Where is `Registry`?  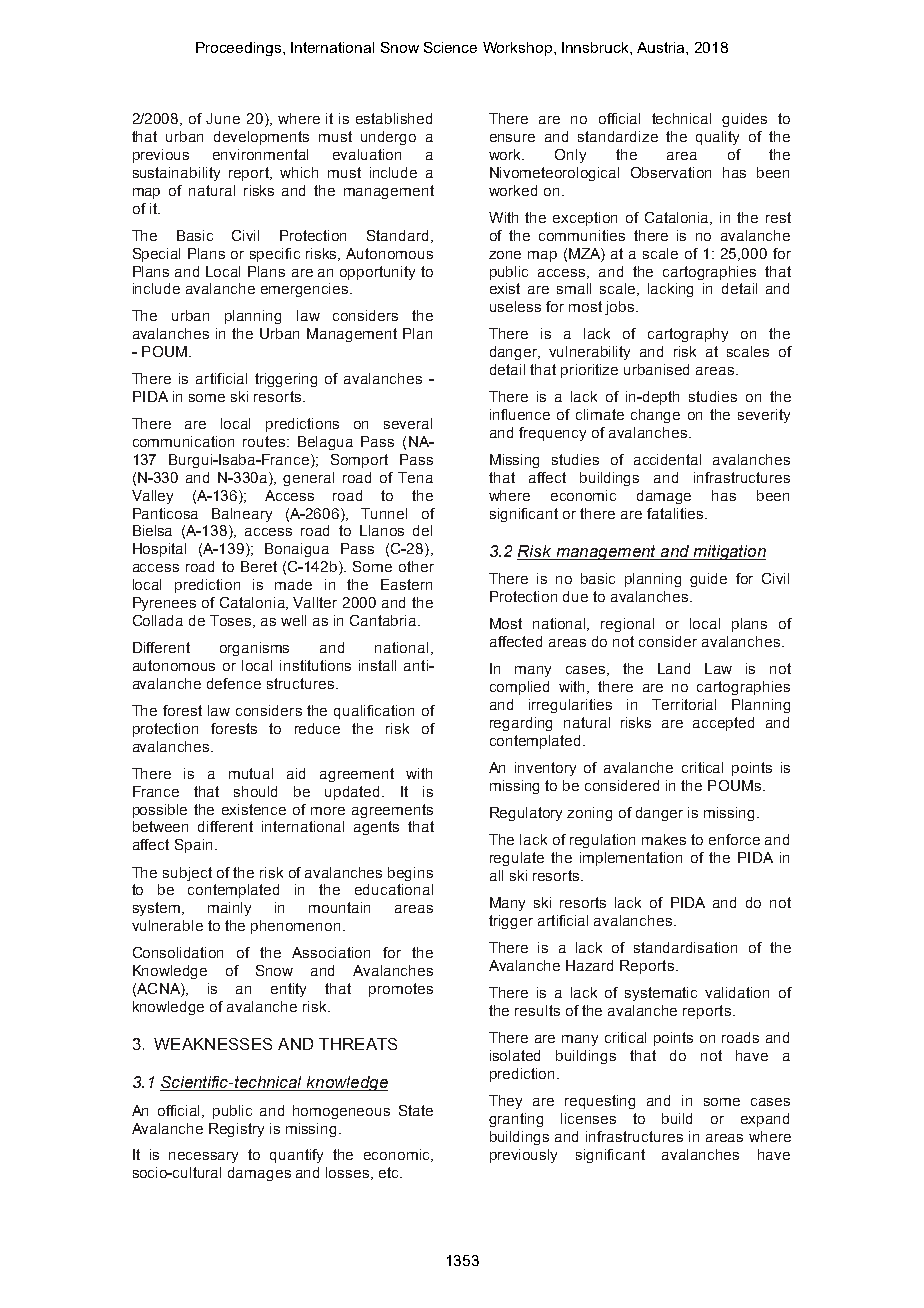 Registry is located at coordinates (236, 1130).
